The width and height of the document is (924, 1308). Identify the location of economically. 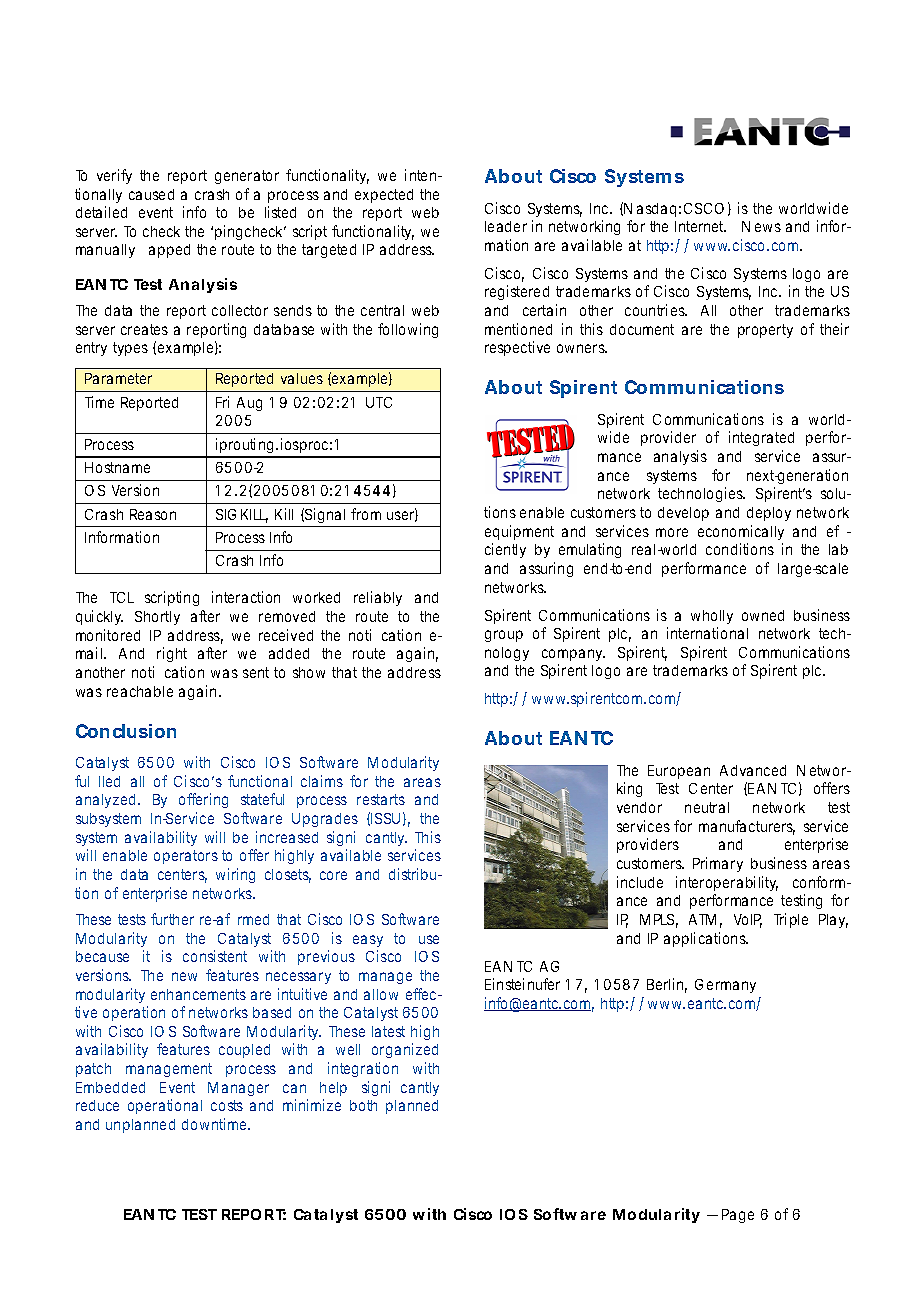
(741, 532).
